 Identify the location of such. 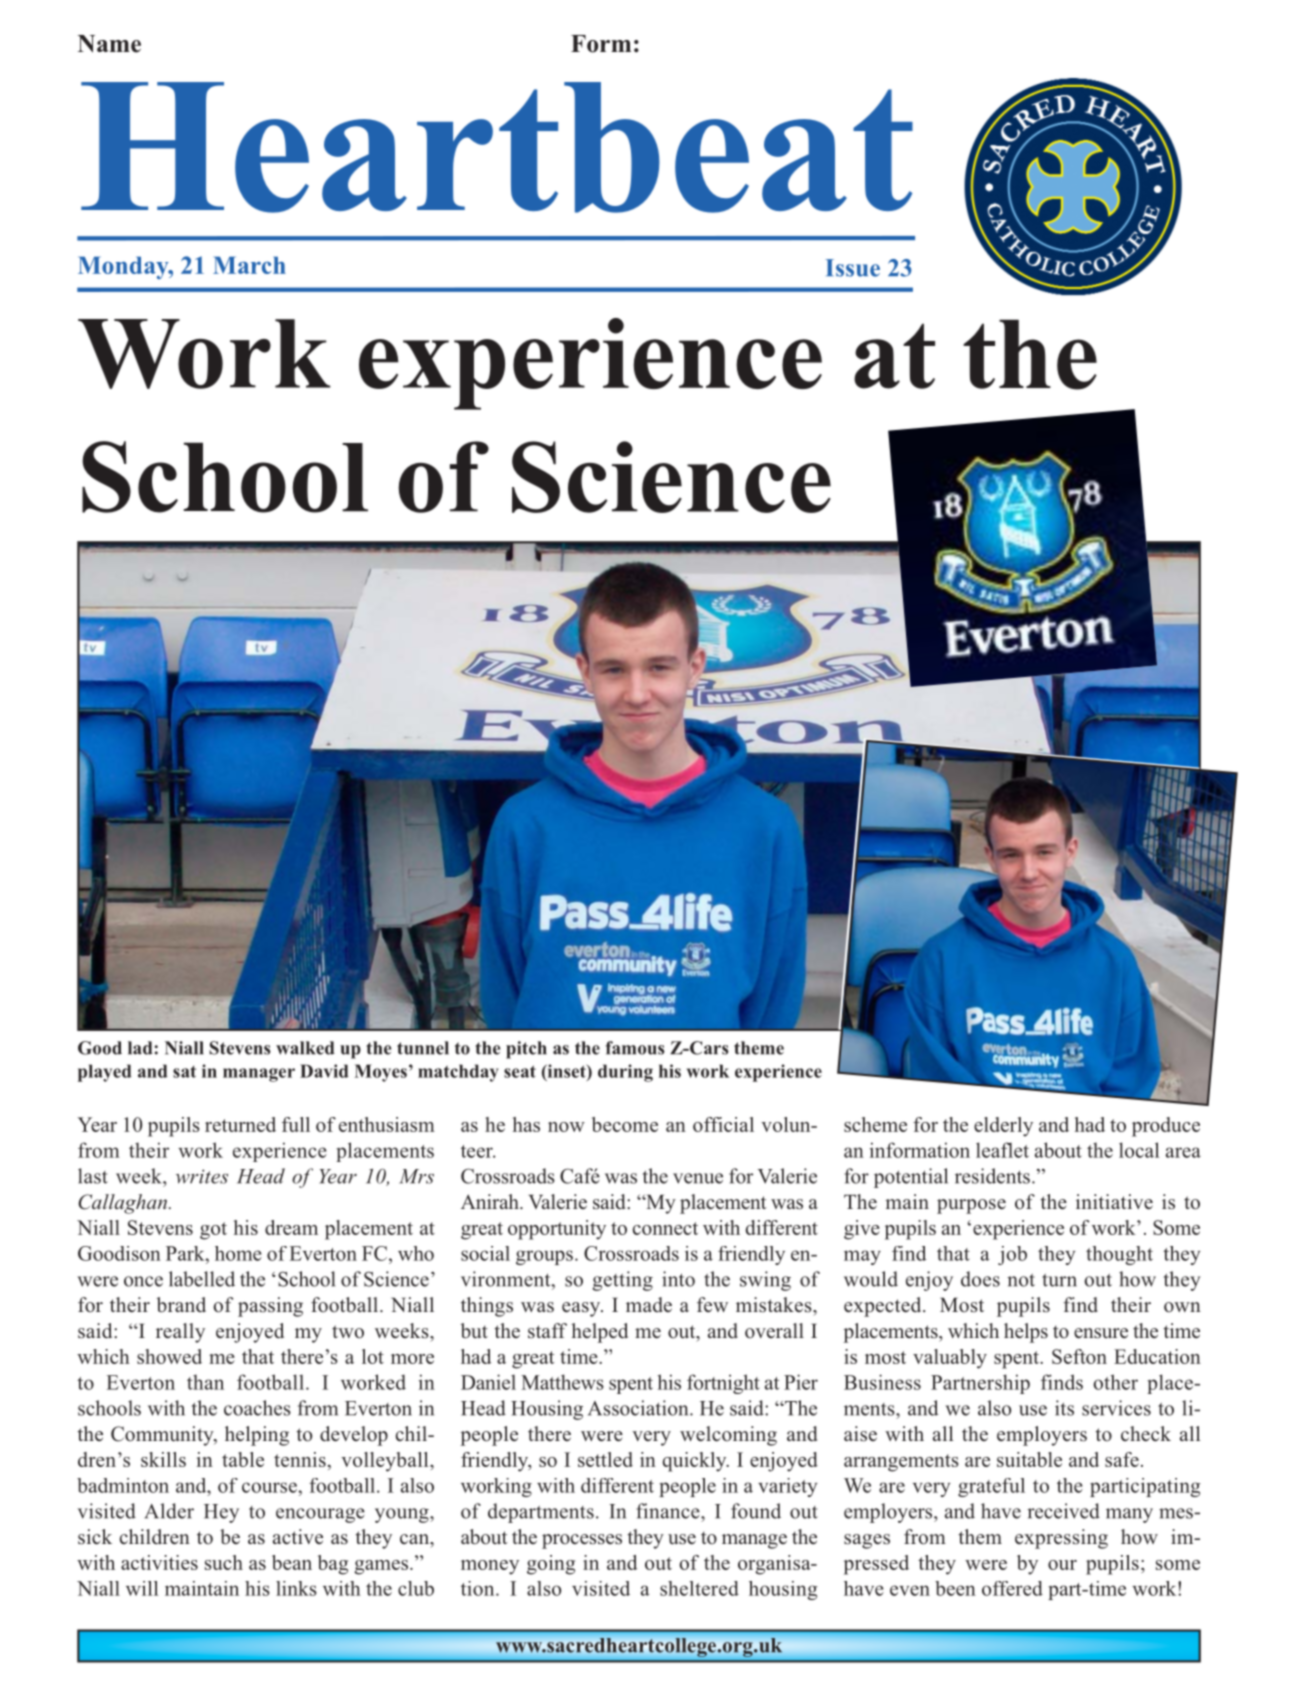
(224, 1562).
